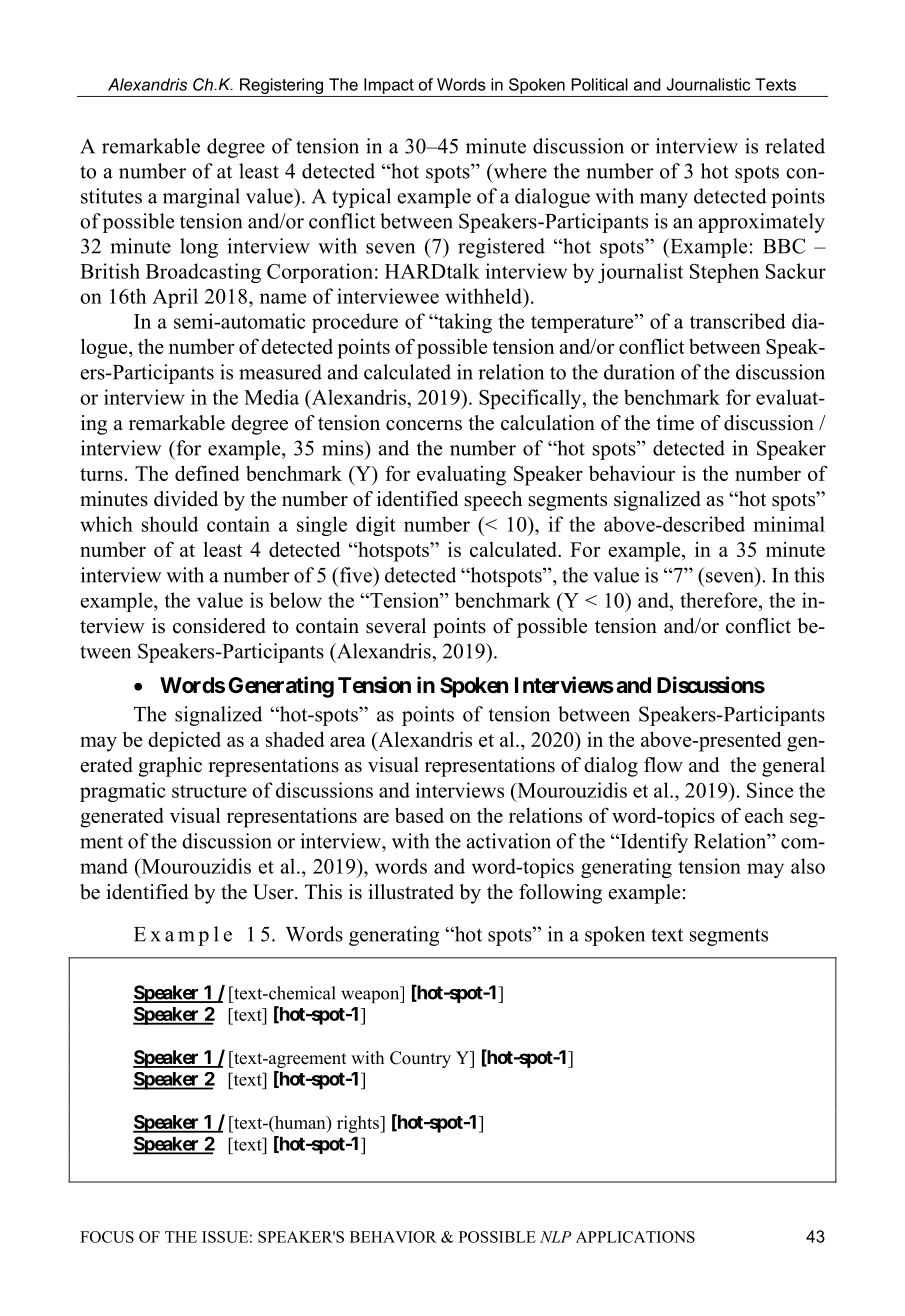  I want to click on speech, so click(493, 501).
